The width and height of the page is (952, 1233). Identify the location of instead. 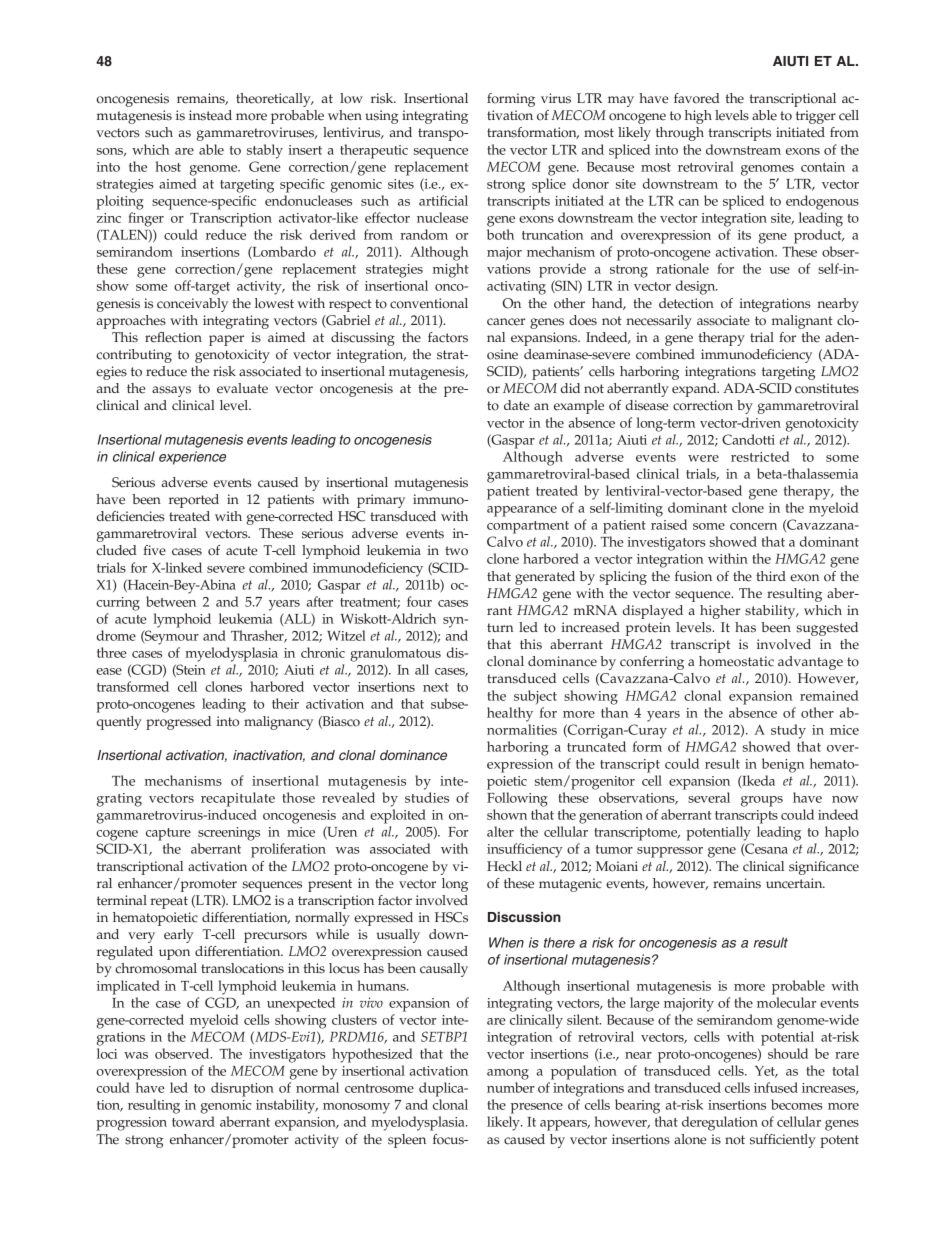
(210, 115).
